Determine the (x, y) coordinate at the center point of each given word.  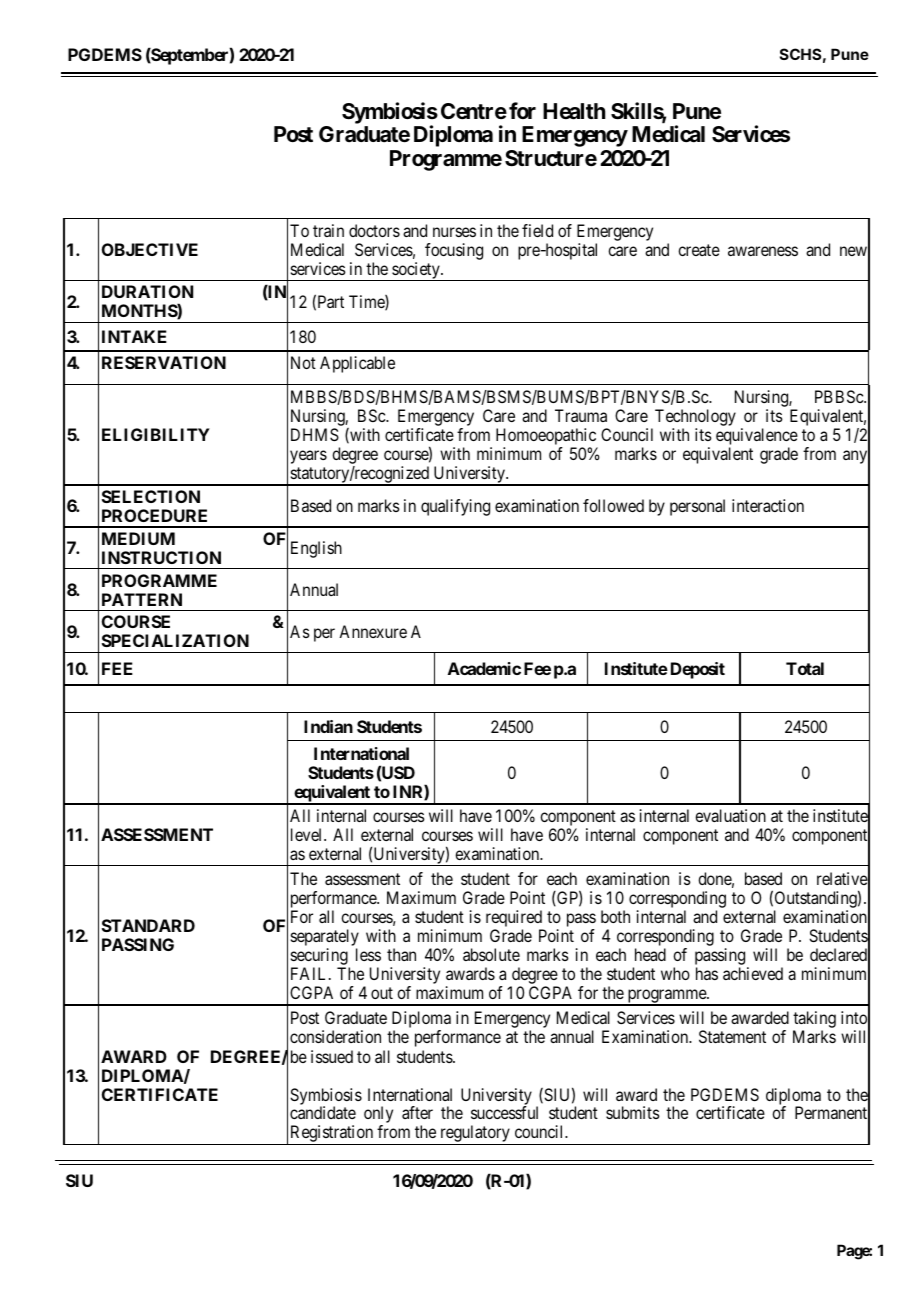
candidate (323, 1112)
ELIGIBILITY (156, 434)
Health (574, 111)
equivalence (757, 438)
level (308, 834)
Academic (484, 668)
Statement (732, 1036)
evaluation (730, 815)
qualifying (455, 507)
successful (504, 1112)
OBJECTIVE (150, 249)
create (699, 250)
